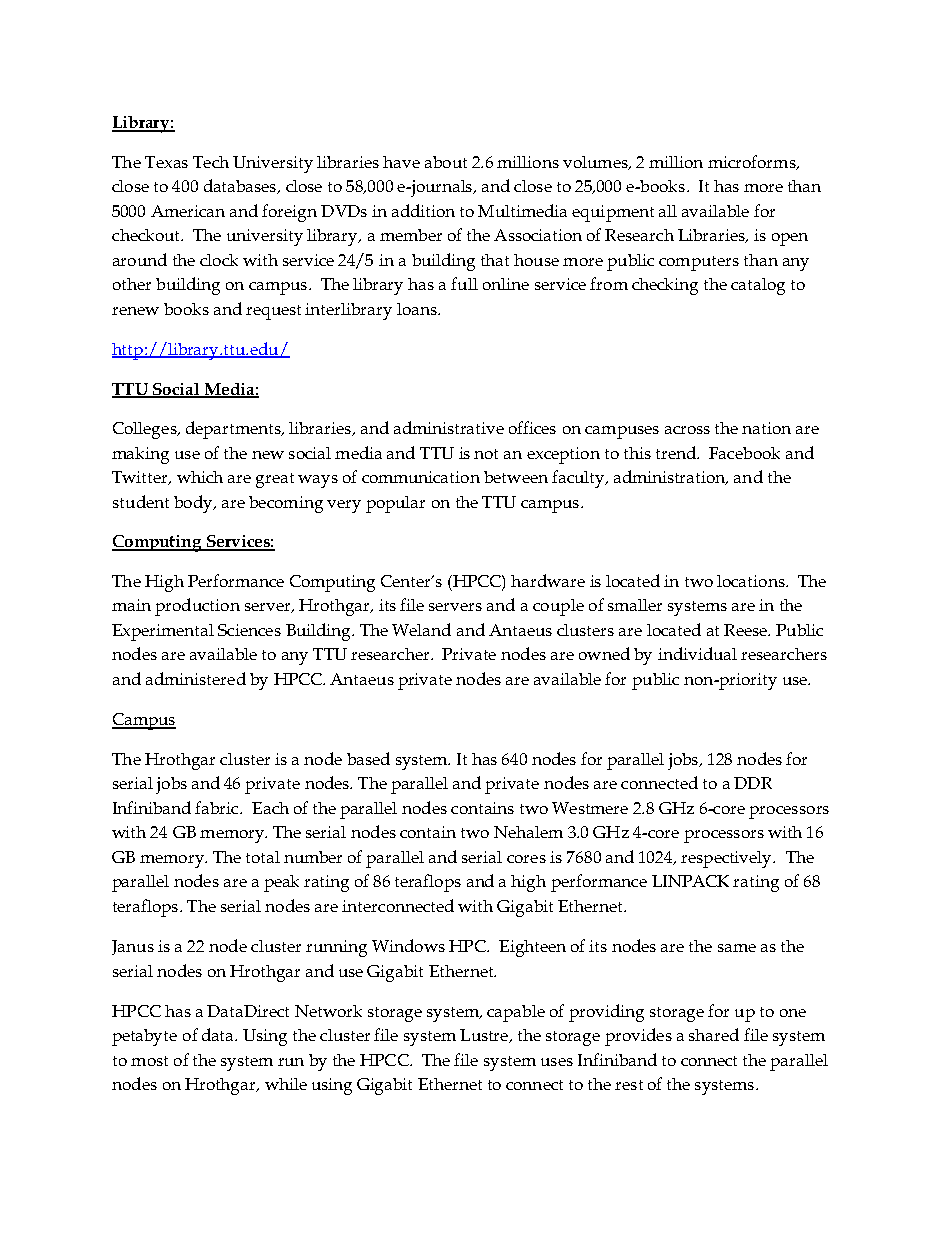 The image size is (952, 1233). I want to click on couple, so click(558, 607).
